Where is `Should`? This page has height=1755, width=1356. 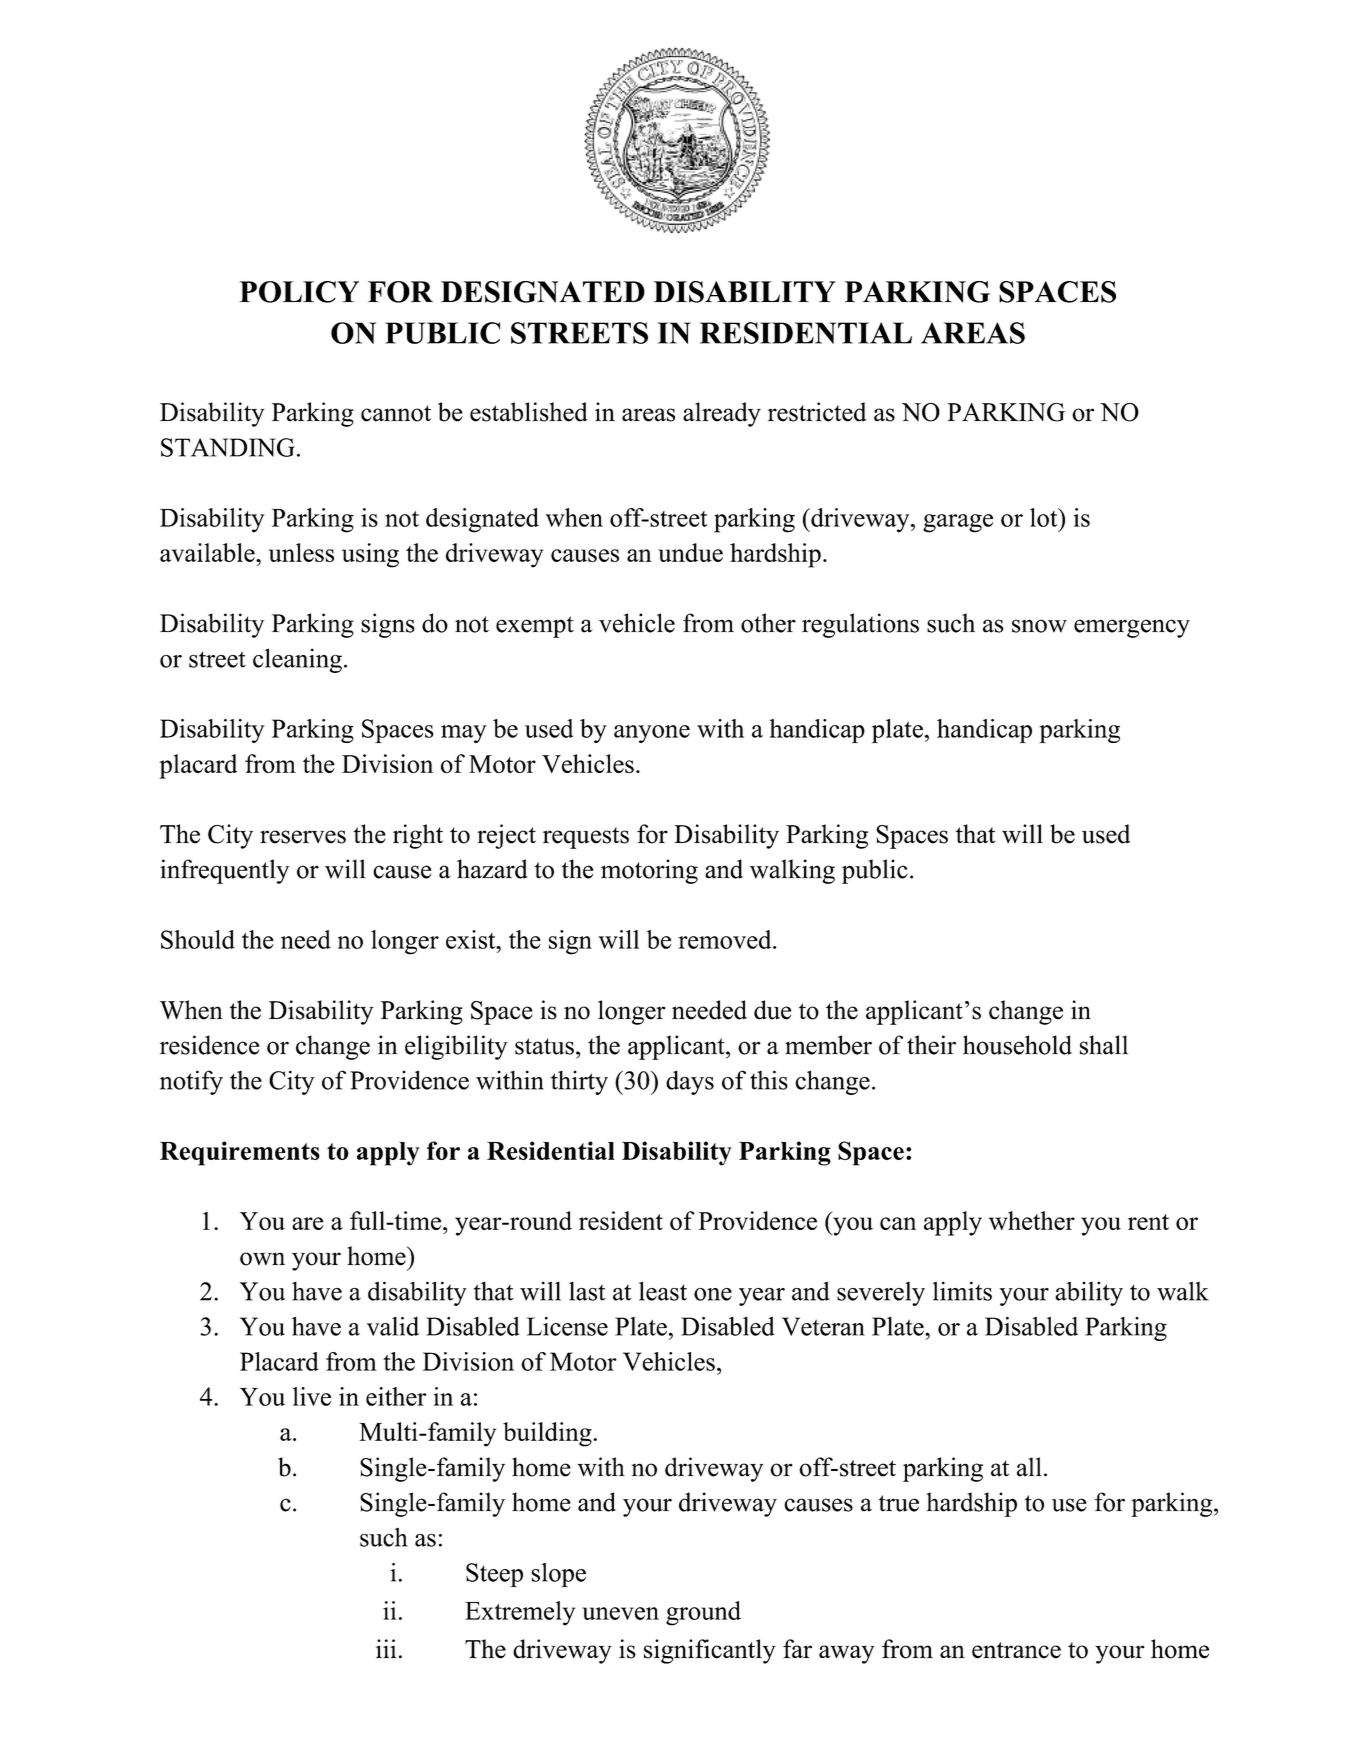 Should is located at coordinates (198, 939).
